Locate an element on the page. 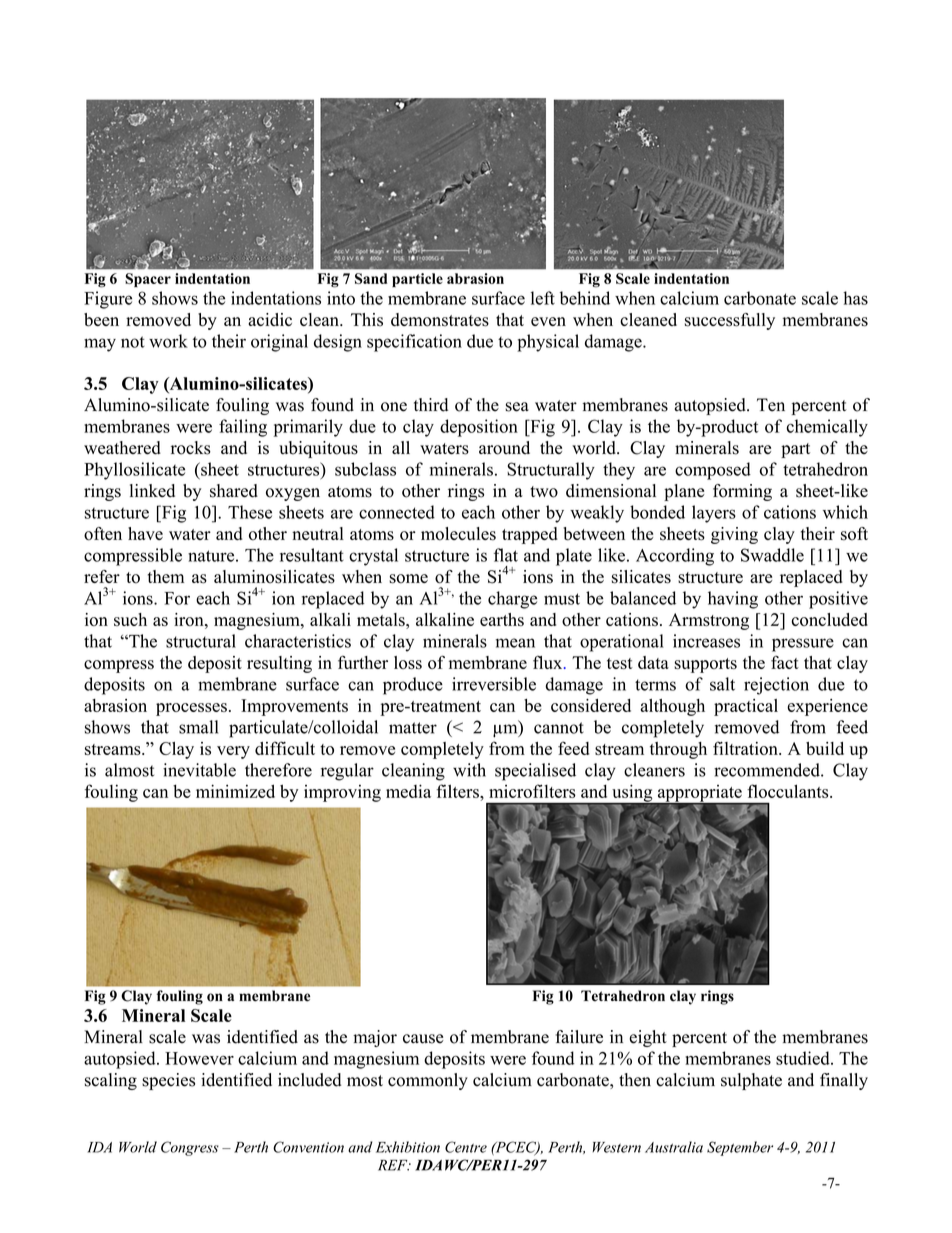 The image size is (952, 1233). practical is located at coordinates (746, 707).
